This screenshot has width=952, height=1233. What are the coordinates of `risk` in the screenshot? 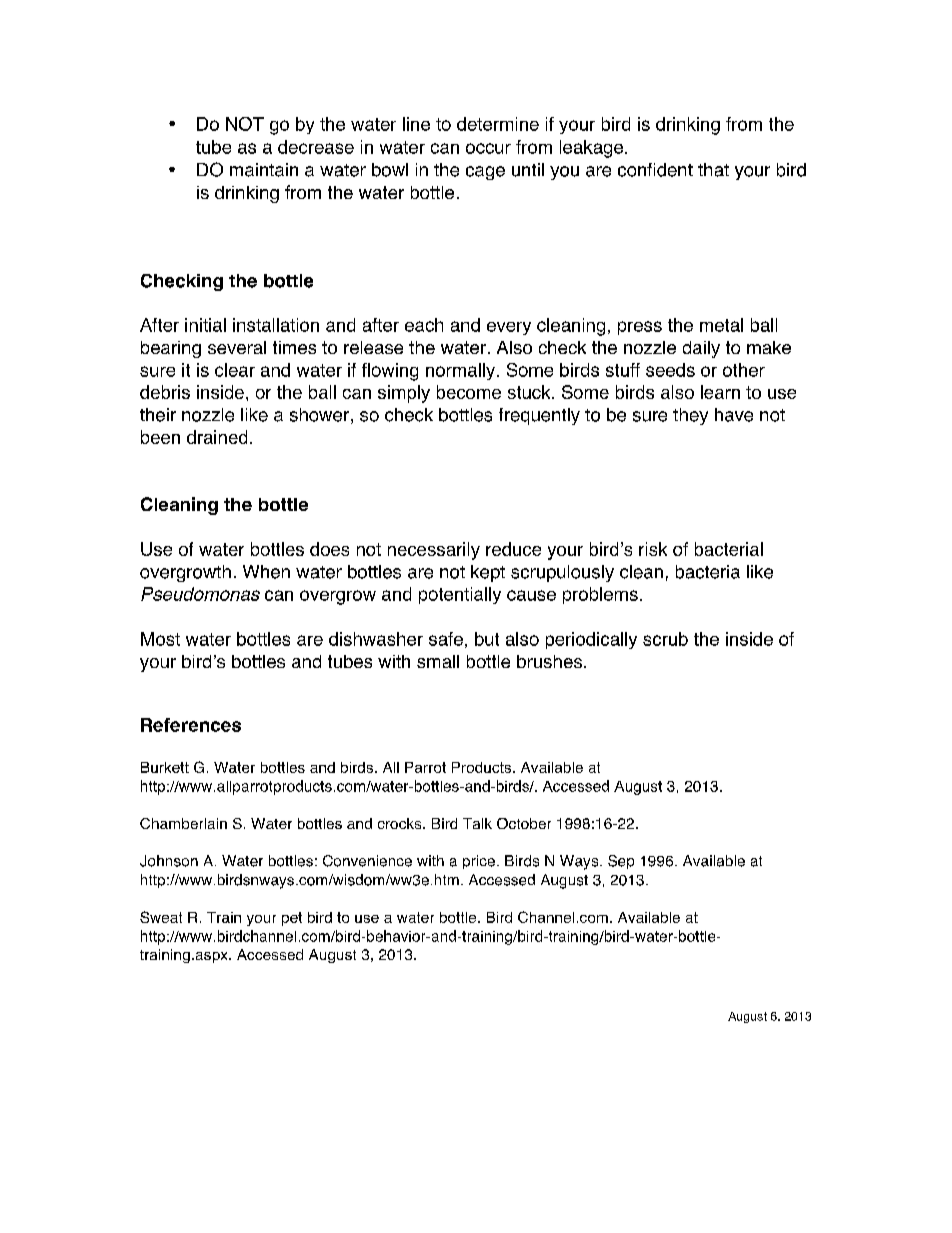 It's located at (653, 549).
